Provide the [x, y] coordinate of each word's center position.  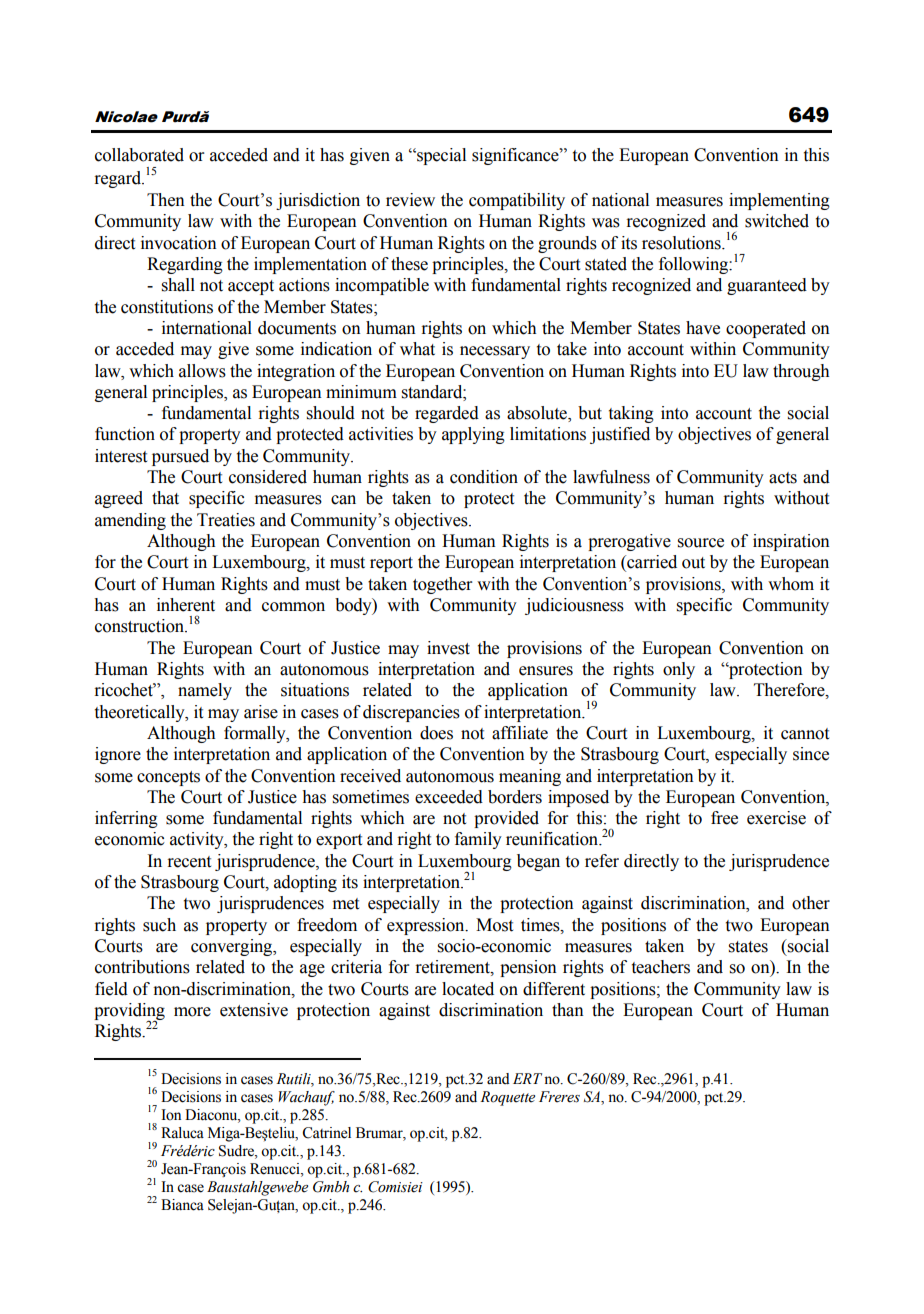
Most [494, 925]
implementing [779, 201]
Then [166, 200]
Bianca [182, 1205]
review [410, 200]
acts [783, 478]
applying [473, 435]
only [679, 670]
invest [448, 648]
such [159, 925]
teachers [661, 967]
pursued [180, 457]
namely [205, 691]
